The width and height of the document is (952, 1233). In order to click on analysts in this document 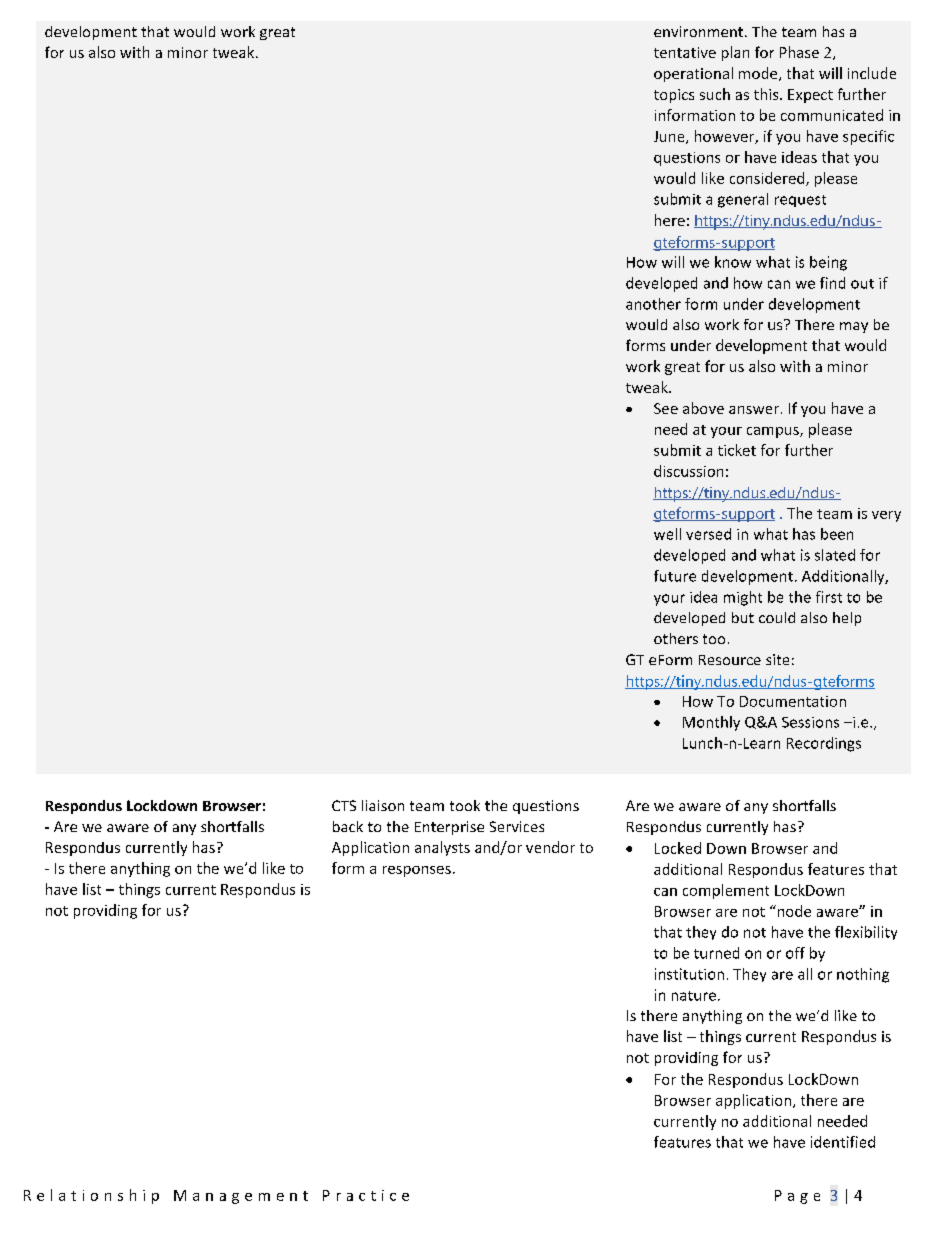, I will do `click(442, 848)`.
